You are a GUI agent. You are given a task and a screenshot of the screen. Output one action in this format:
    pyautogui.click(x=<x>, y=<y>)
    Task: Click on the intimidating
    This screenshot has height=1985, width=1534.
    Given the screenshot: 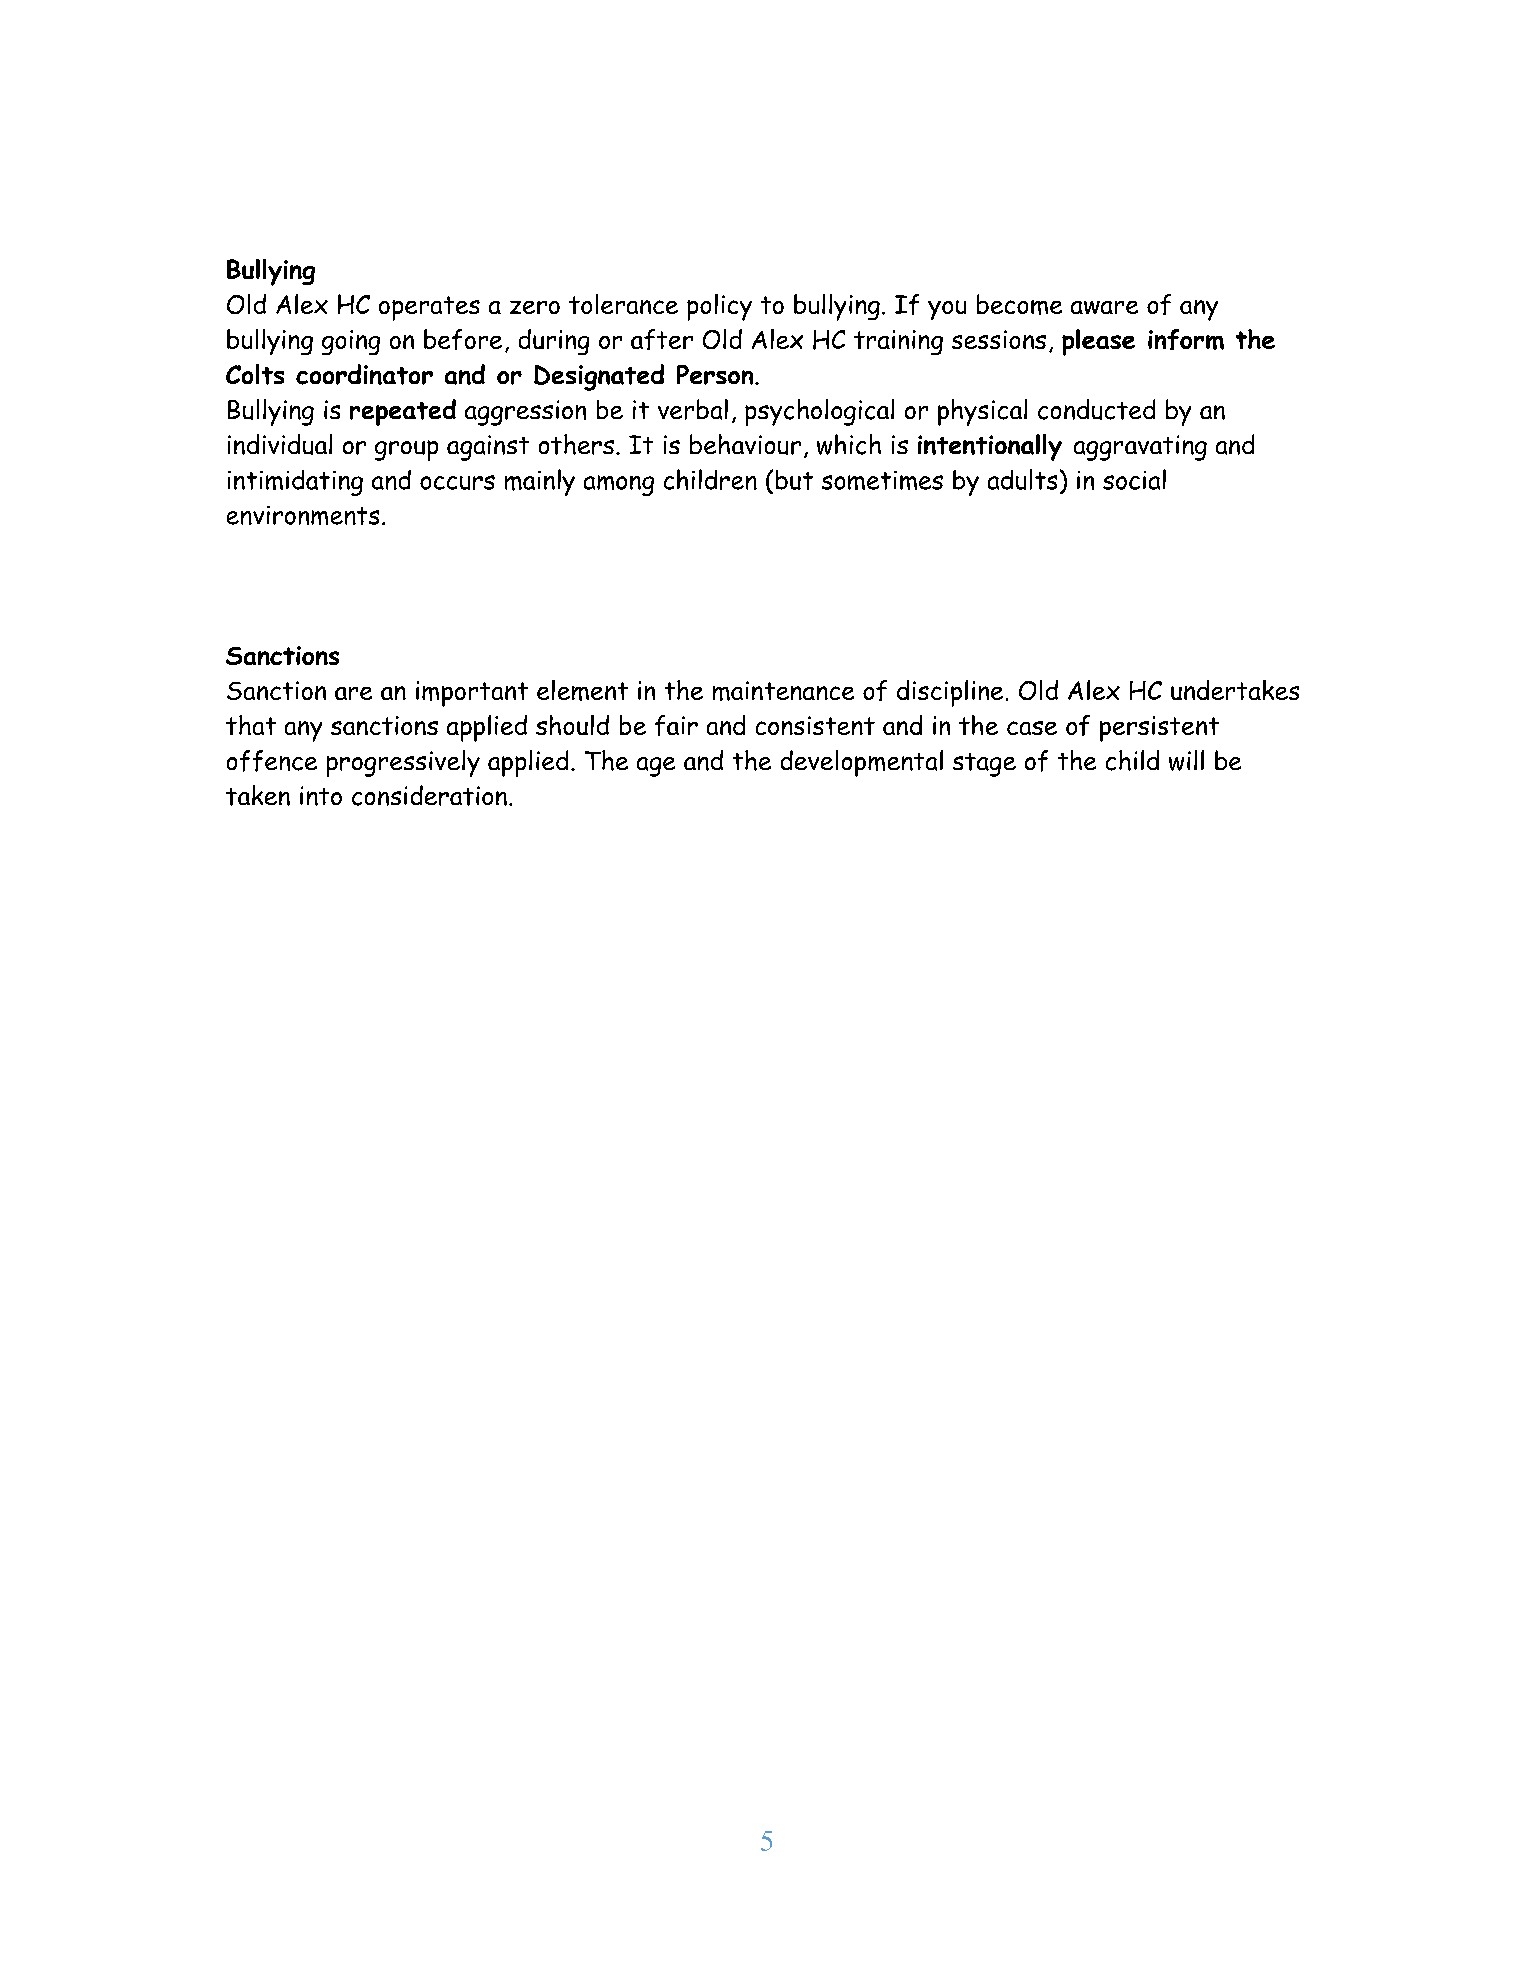 What is the action you would take?
    pyautogui.click(x=295, y=483)
